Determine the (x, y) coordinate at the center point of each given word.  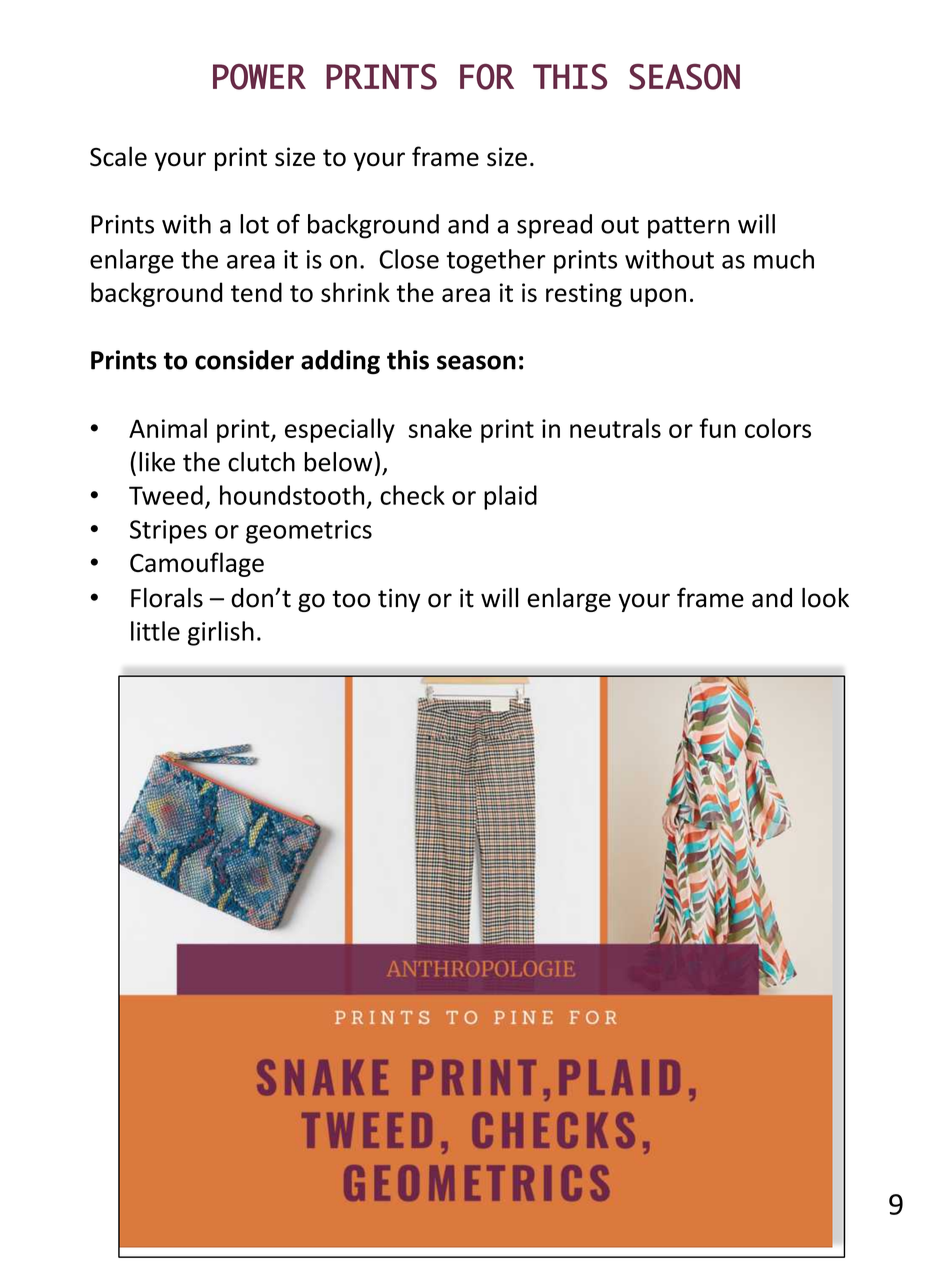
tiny (399, 600)
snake (440, 428)
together (496, 261)
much (784, 259)
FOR (487, 77)
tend (256, 292)
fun (717, 428)
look (825, 598)
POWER (259, 77)
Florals (167, 598)
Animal (168, 428)
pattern (688, 227)
